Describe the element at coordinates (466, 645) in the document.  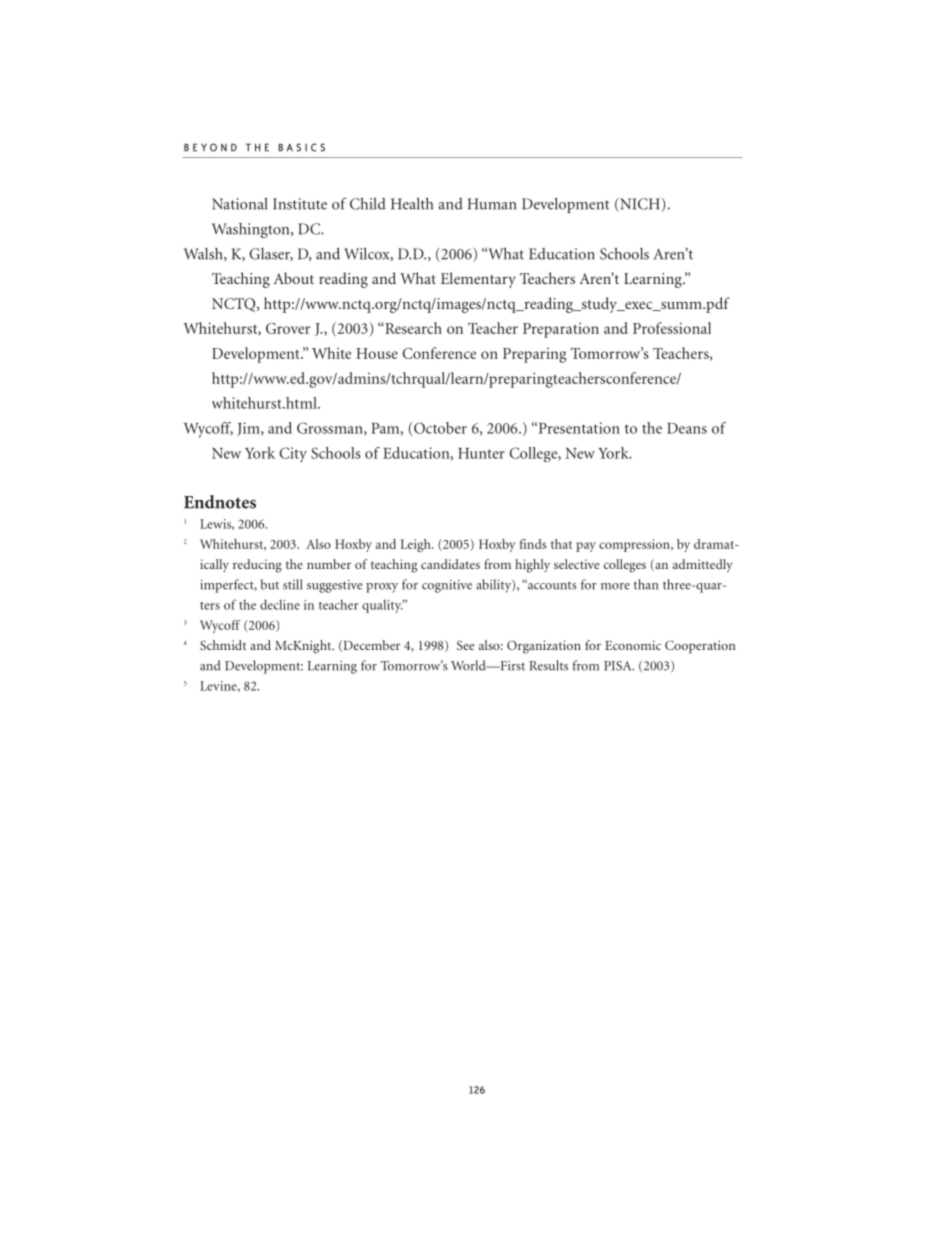
I see `See` at that location.
